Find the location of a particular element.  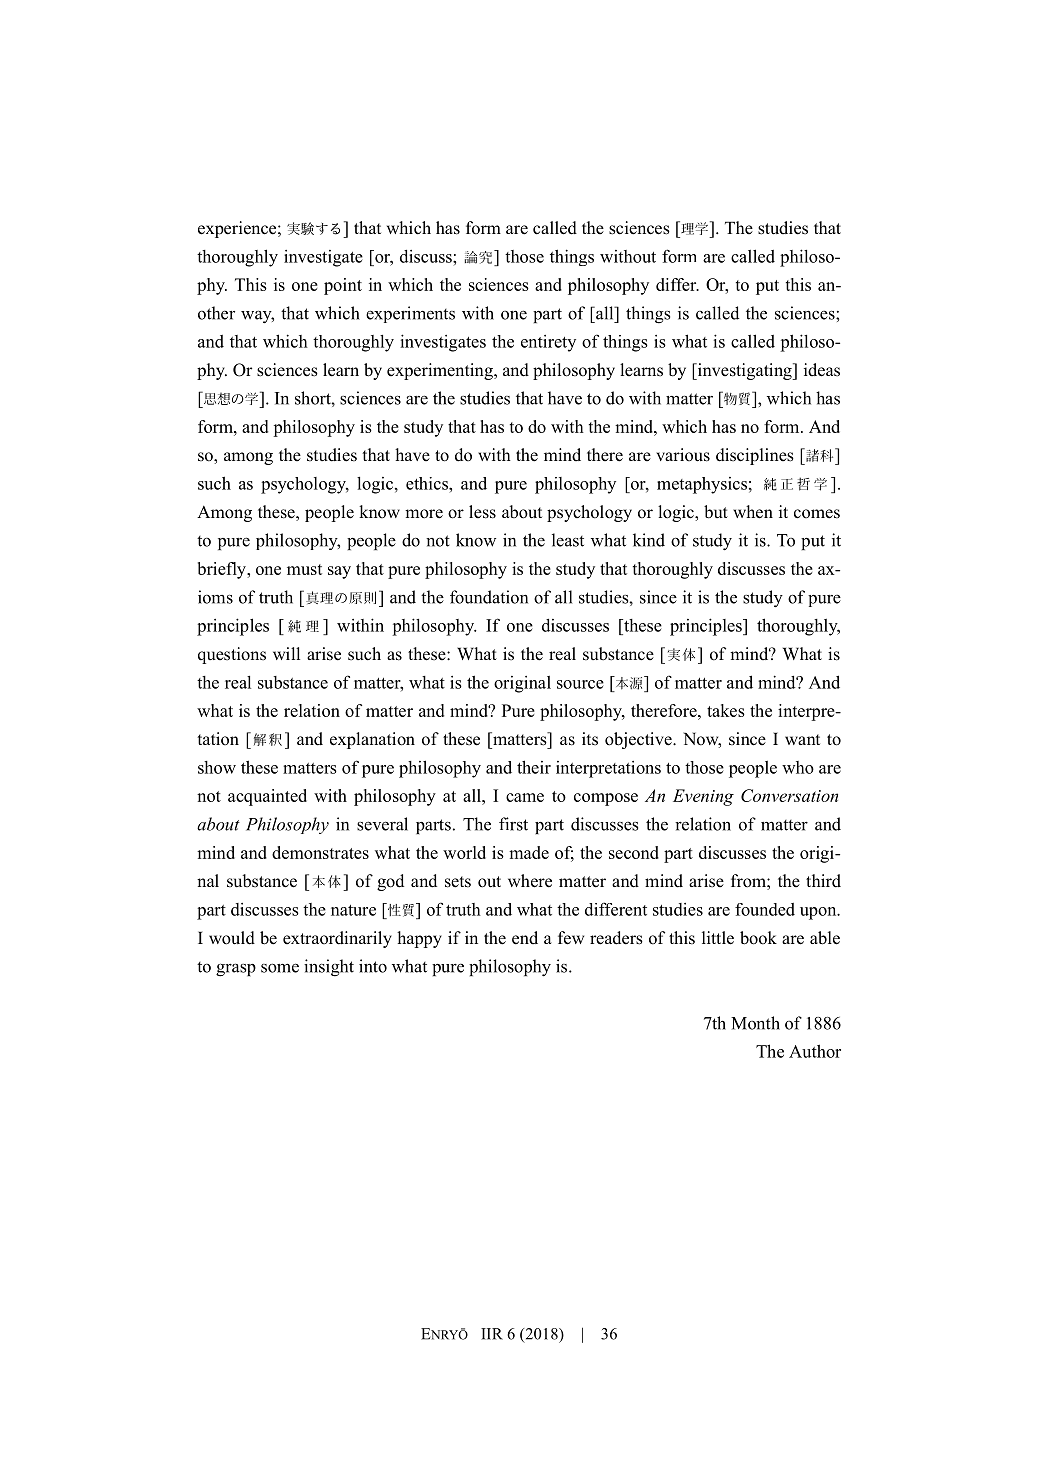

less is located at coordinates (482, 512).
